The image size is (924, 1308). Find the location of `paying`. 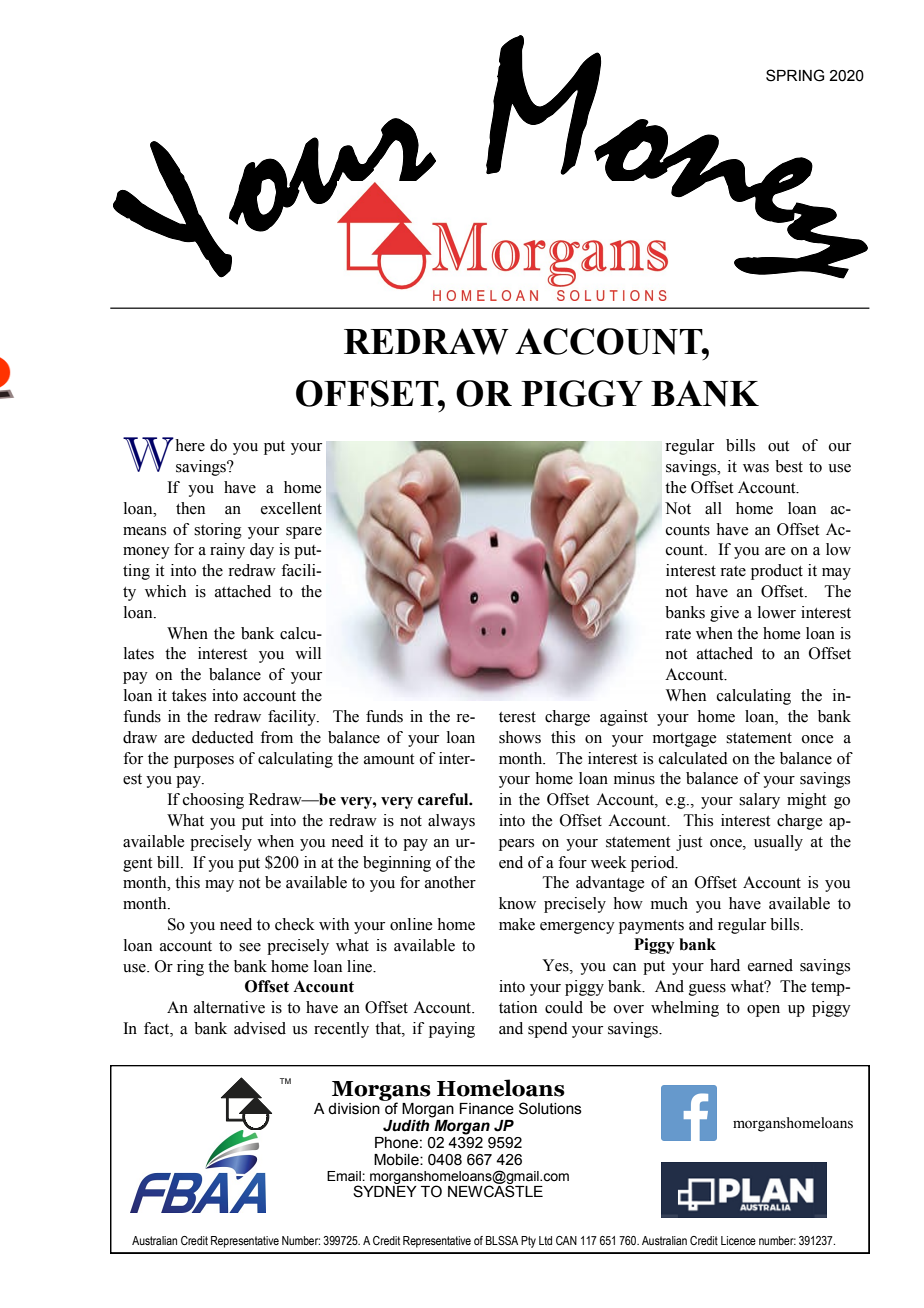

paying is located at coordinates (452, 1030).
